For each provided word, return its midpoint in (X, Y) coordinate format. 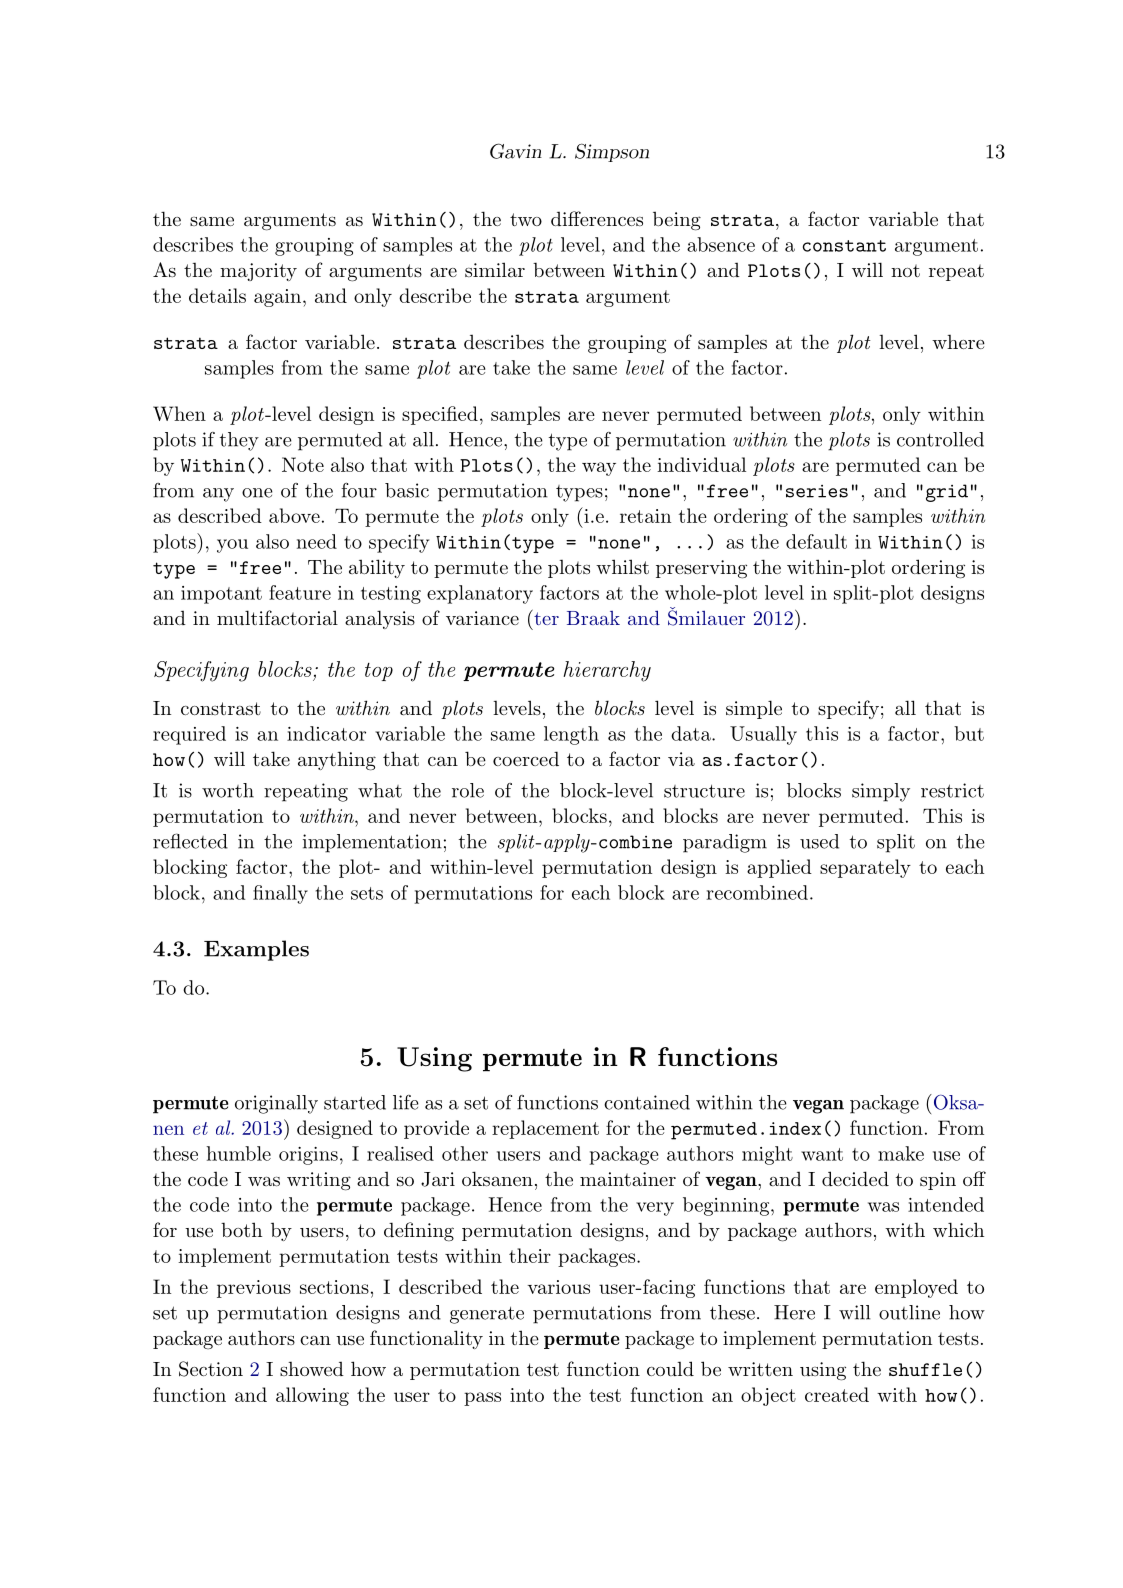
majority (258, 272)
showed (312, 1368)
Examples (256, 950)
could (670, 1368)
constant (844, 246)
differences (597, 218)
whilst (622, 566)
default (816, 541)
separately (865, 868)
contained (647, 1102)
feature (300, 592)
